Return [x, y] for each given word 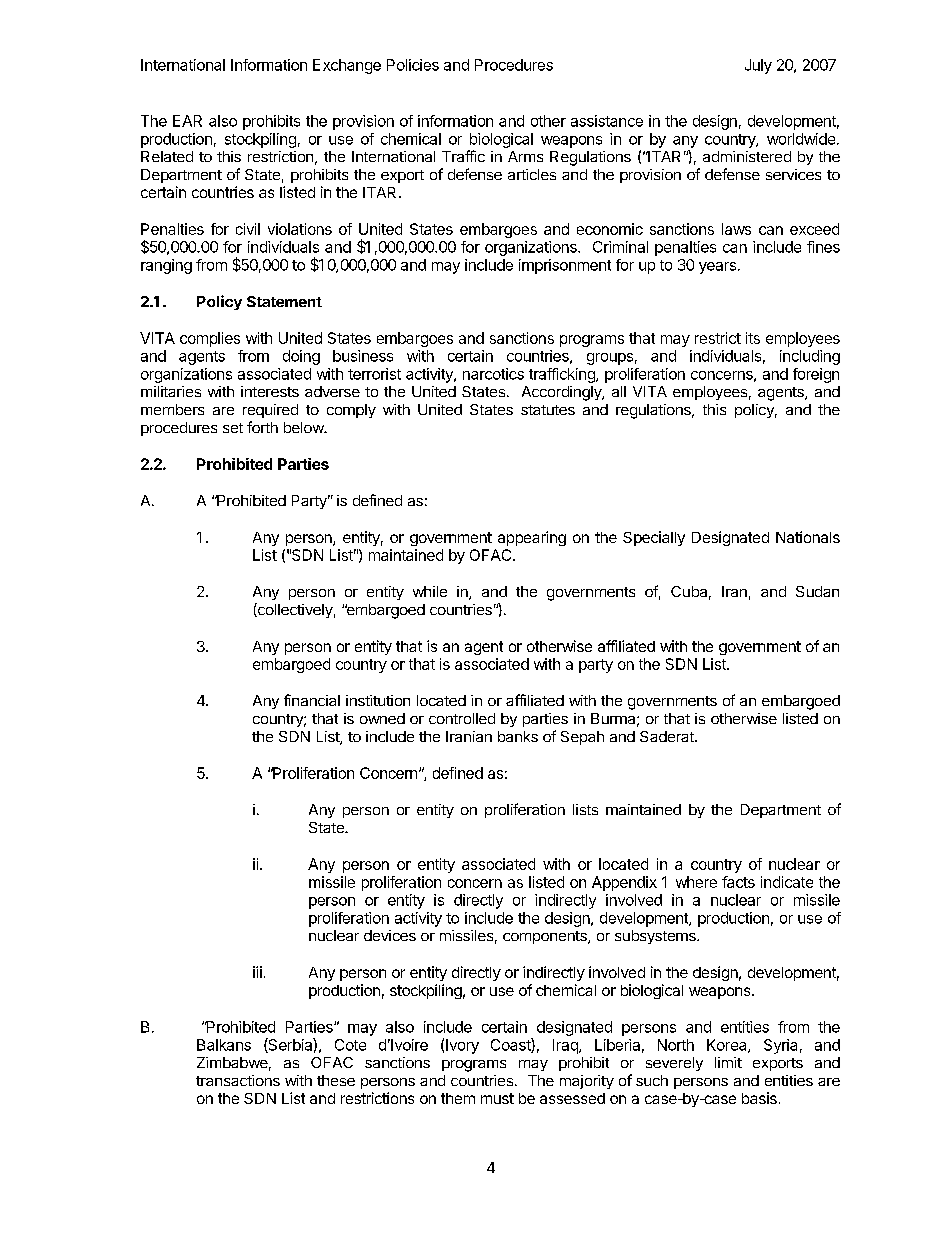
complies [210, 339]
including [810, 357]
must [497, 1098]
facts [738, 882]
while [430, 591]
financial [312, 700]
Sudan [817, 591]
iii [257, 972]
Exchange [347, 66]
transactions [238, 1080]
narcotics [493, 374]
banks [518, 736]
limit [728, 1062]
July [758, 66]
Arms [525, 156]
